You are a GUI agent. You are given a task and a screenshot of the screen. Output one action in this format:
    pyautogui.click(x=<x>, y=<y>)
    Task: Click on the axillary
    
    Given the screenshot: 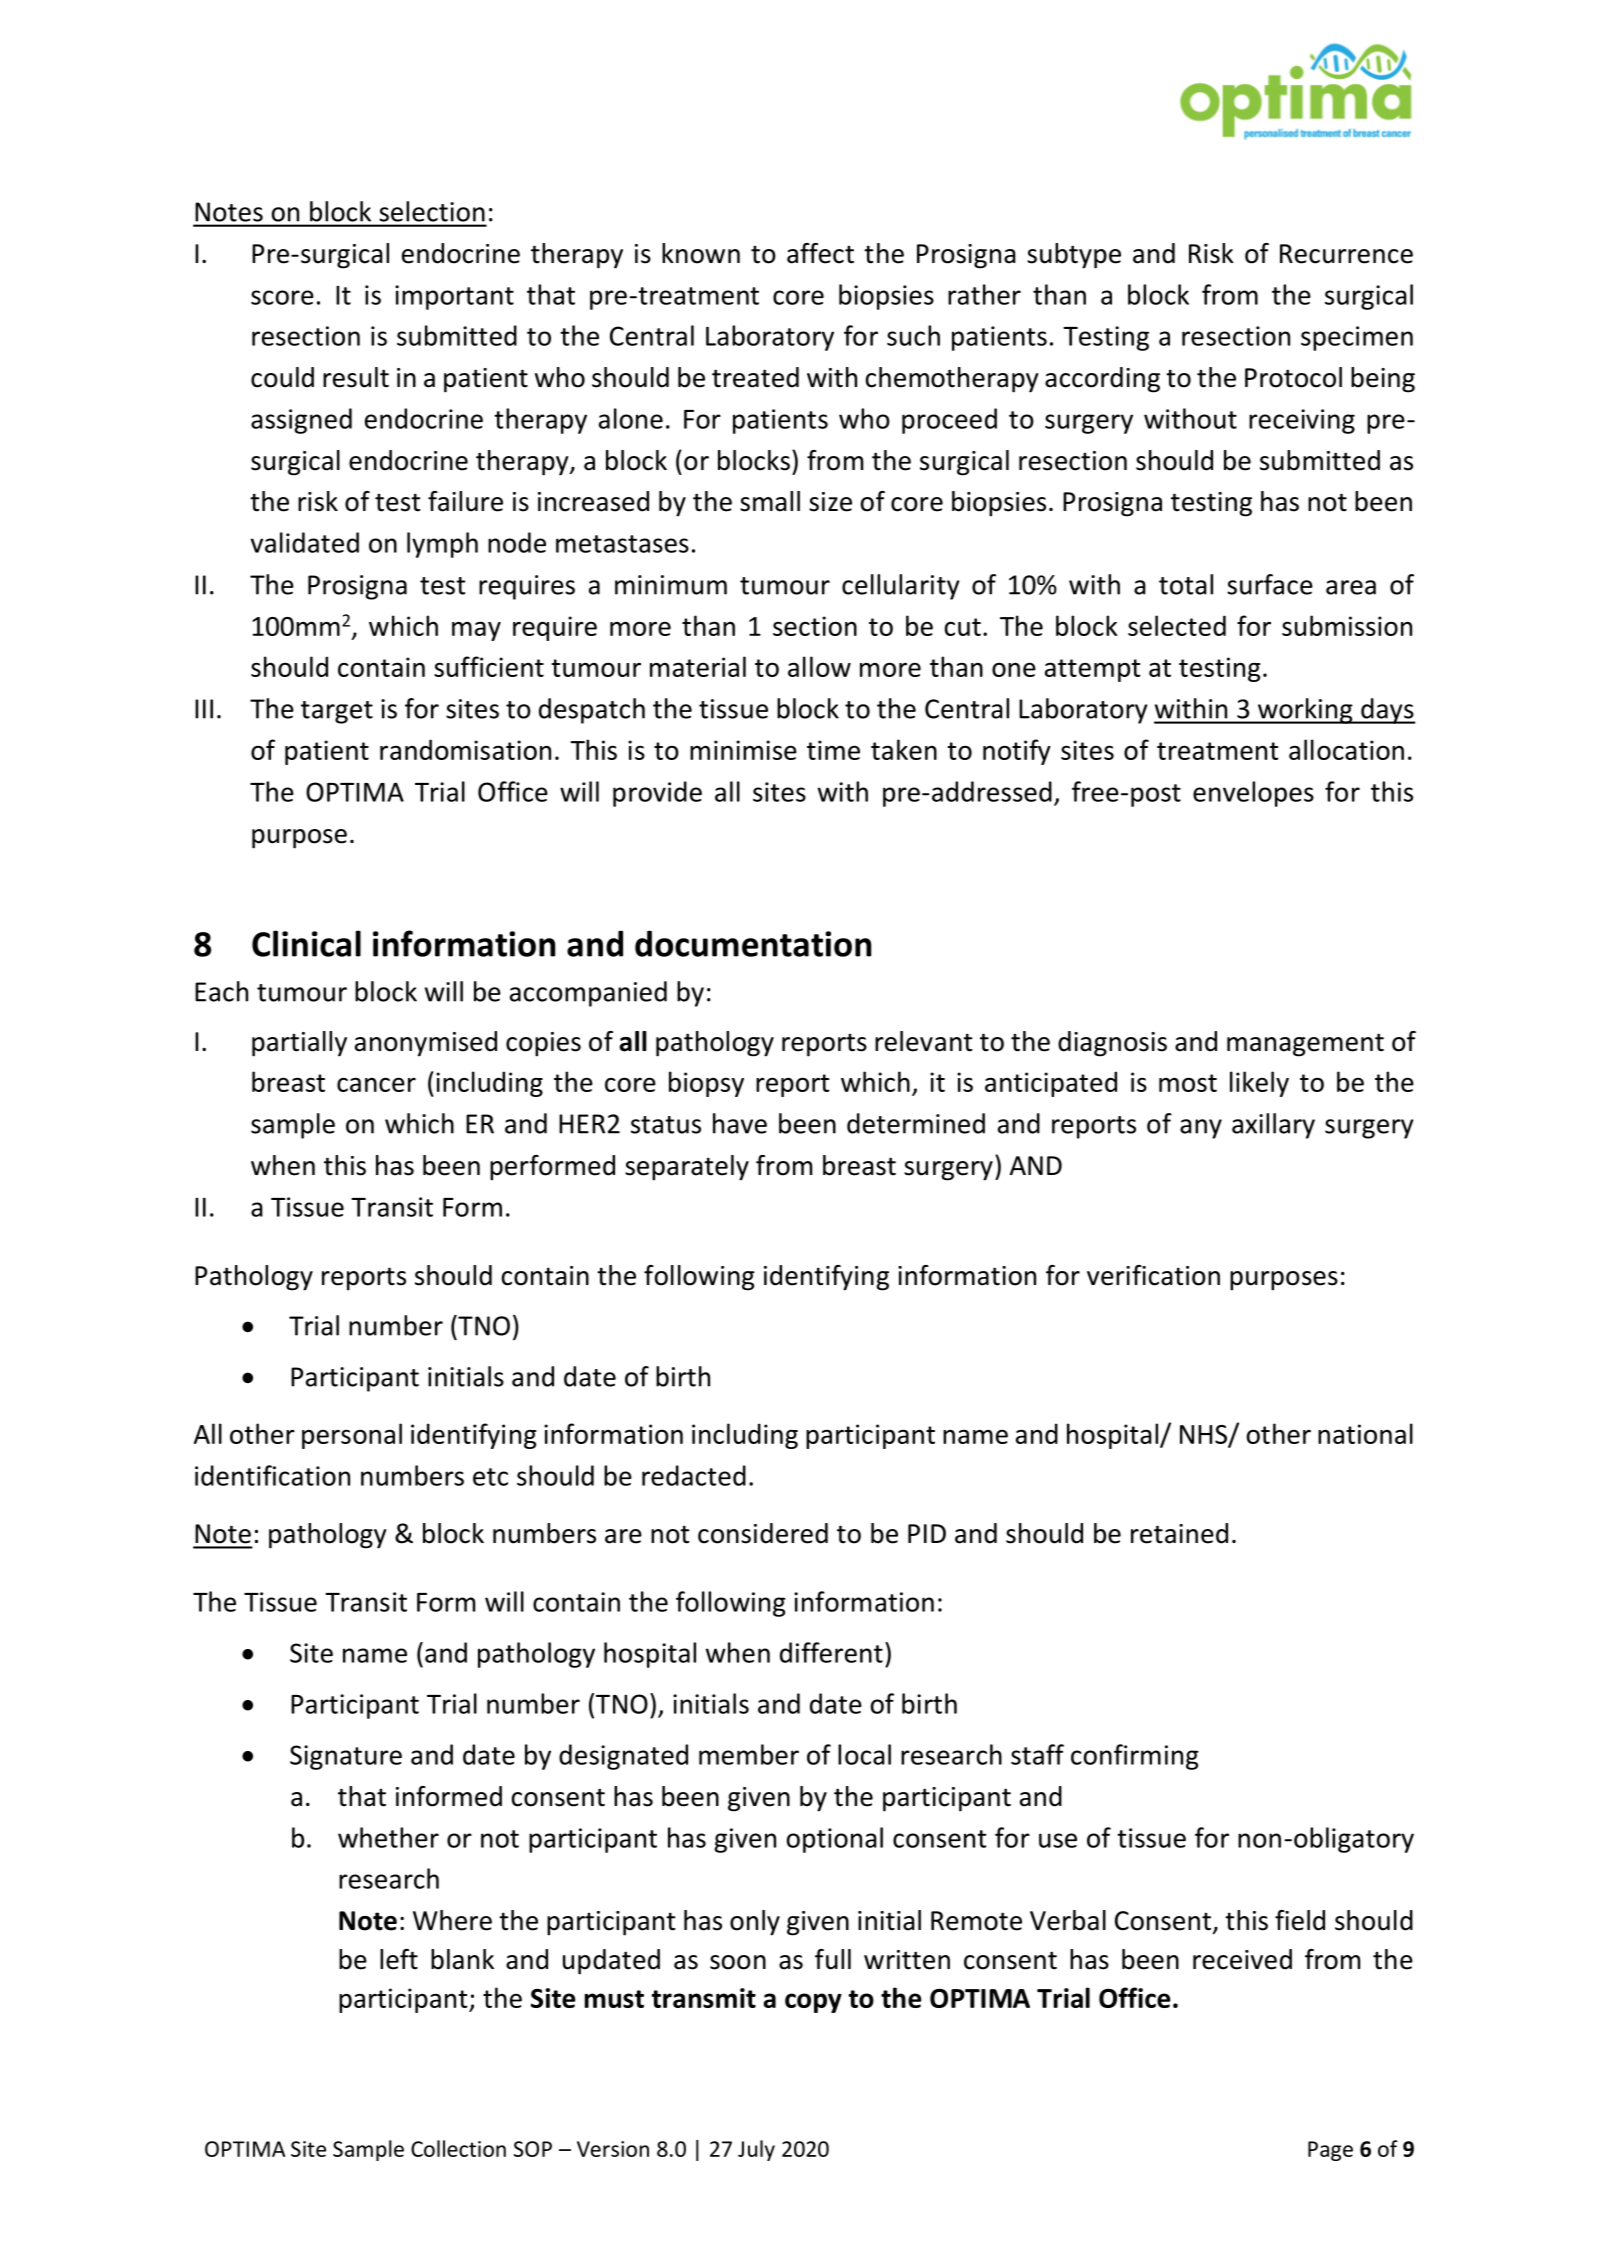 What is the action you would take?
    pyautogui.click(x=1273, y=1126)
